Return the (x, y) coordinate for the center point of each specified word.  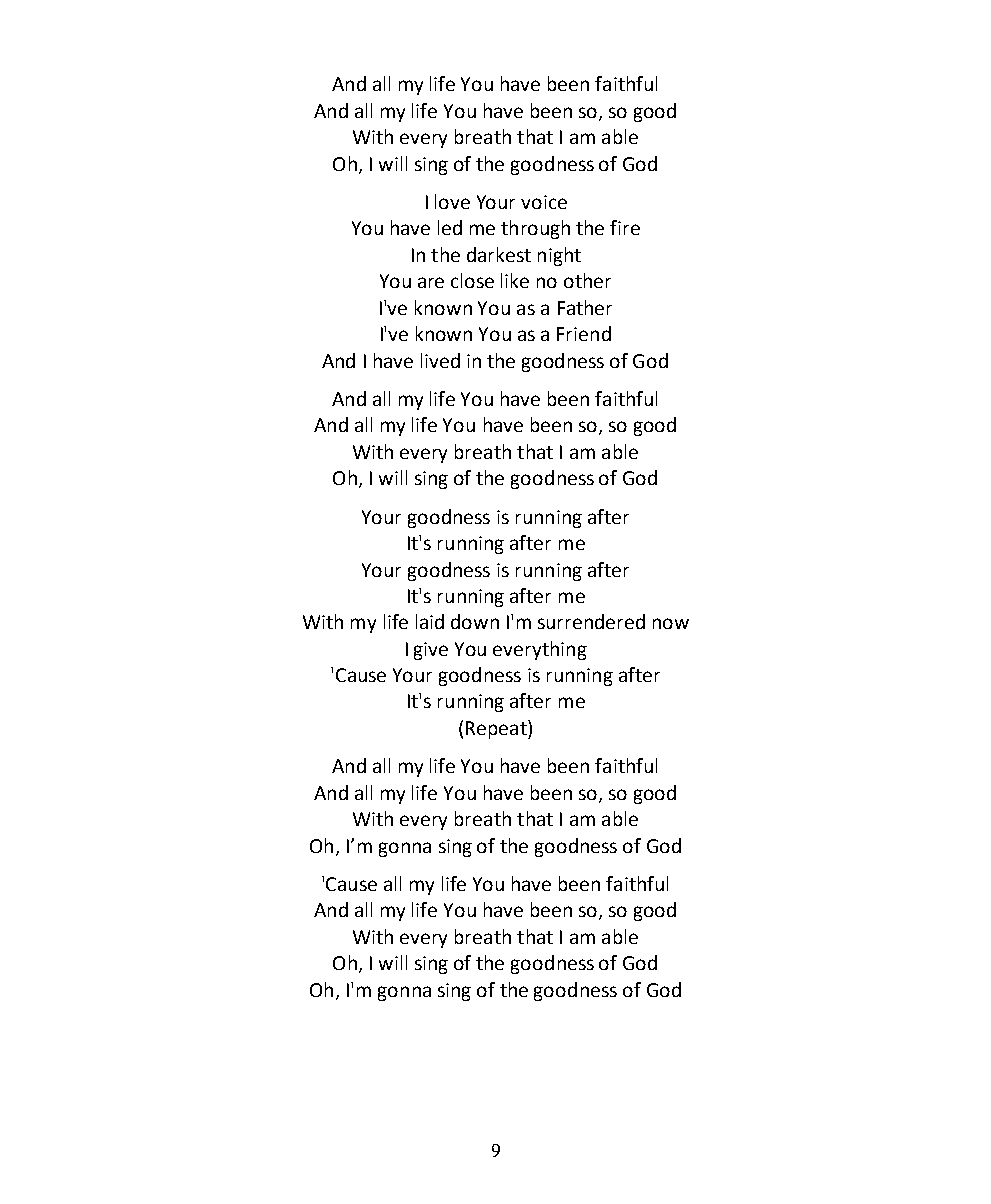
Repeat (497, 729)
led (450, 227)
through (535, 229)
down (475, 621)
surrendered (591, 621)
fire (625, 227)
